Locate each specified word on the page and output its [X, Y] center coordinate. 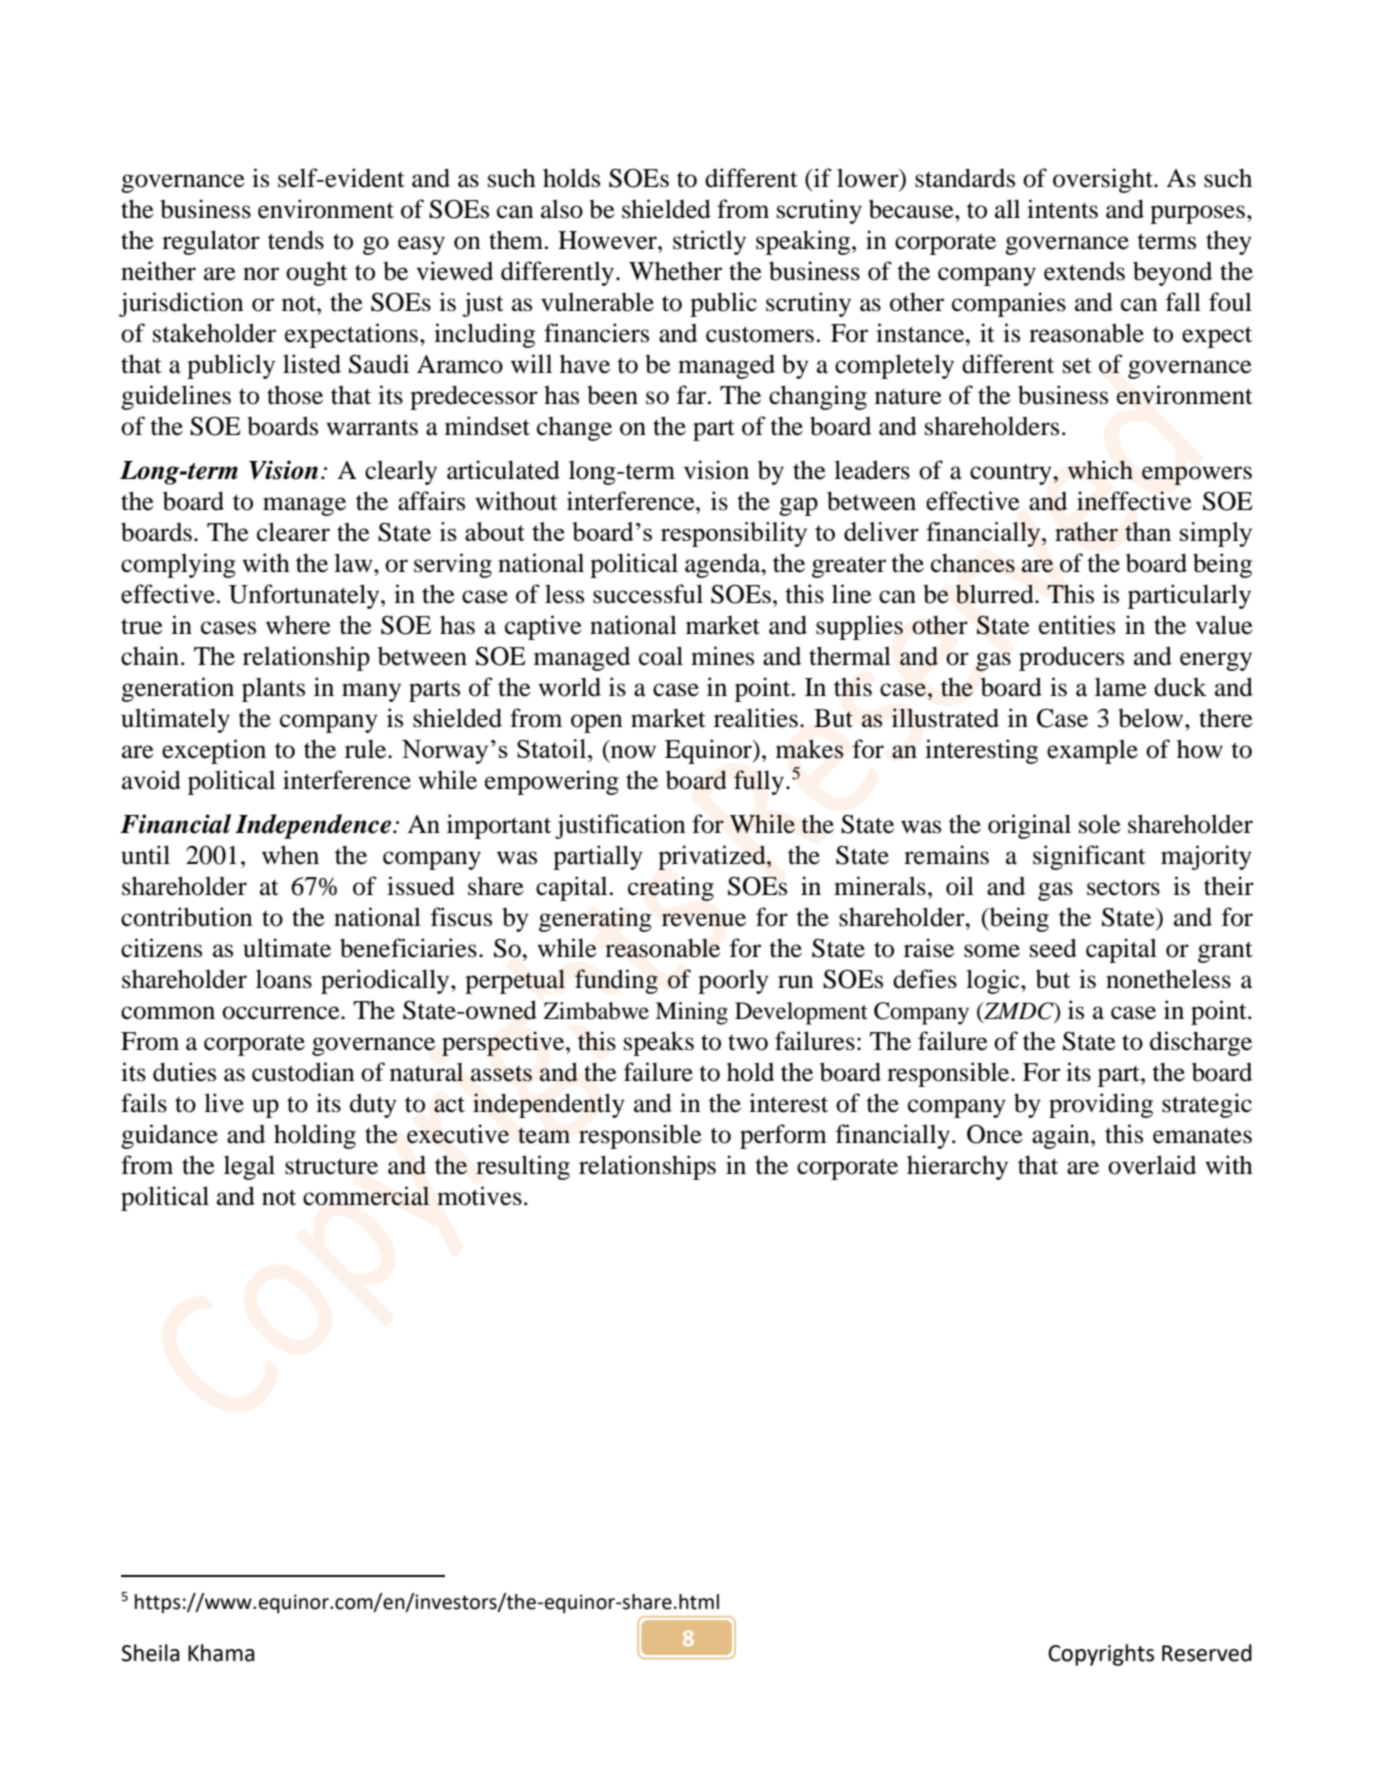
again [1062, 1136]
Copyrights [1101, 1655]
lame [1121, 687]
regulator [211, 242]
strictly [709, 242]
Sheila [150, 1653]
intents [1062, 209]
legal [249, 1167]
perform [783, 1136]
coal [661, 656]
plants [273, 689]
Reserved [1207, 1653]
